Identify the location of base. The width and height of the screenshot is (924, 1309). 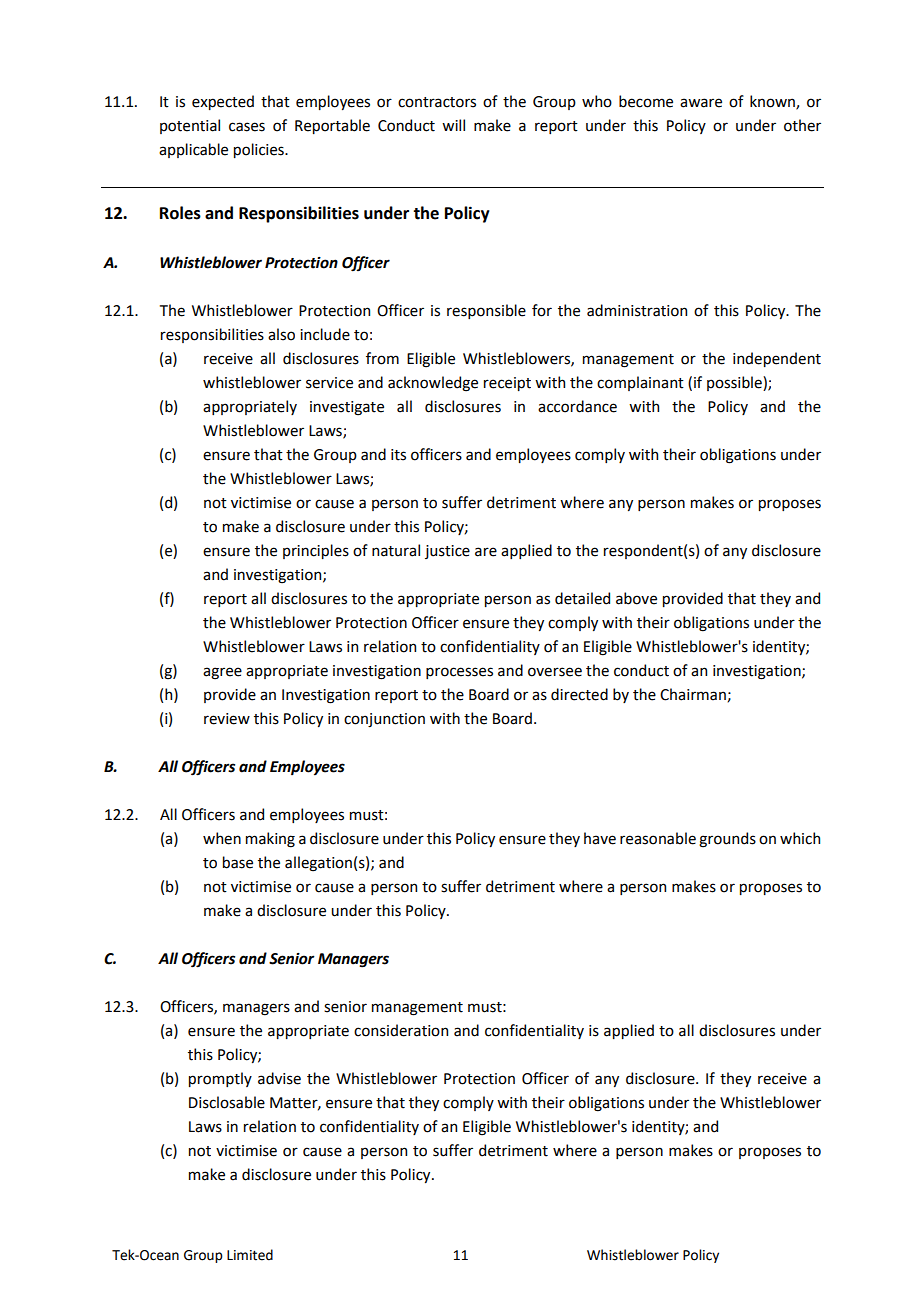
(238, 862).
